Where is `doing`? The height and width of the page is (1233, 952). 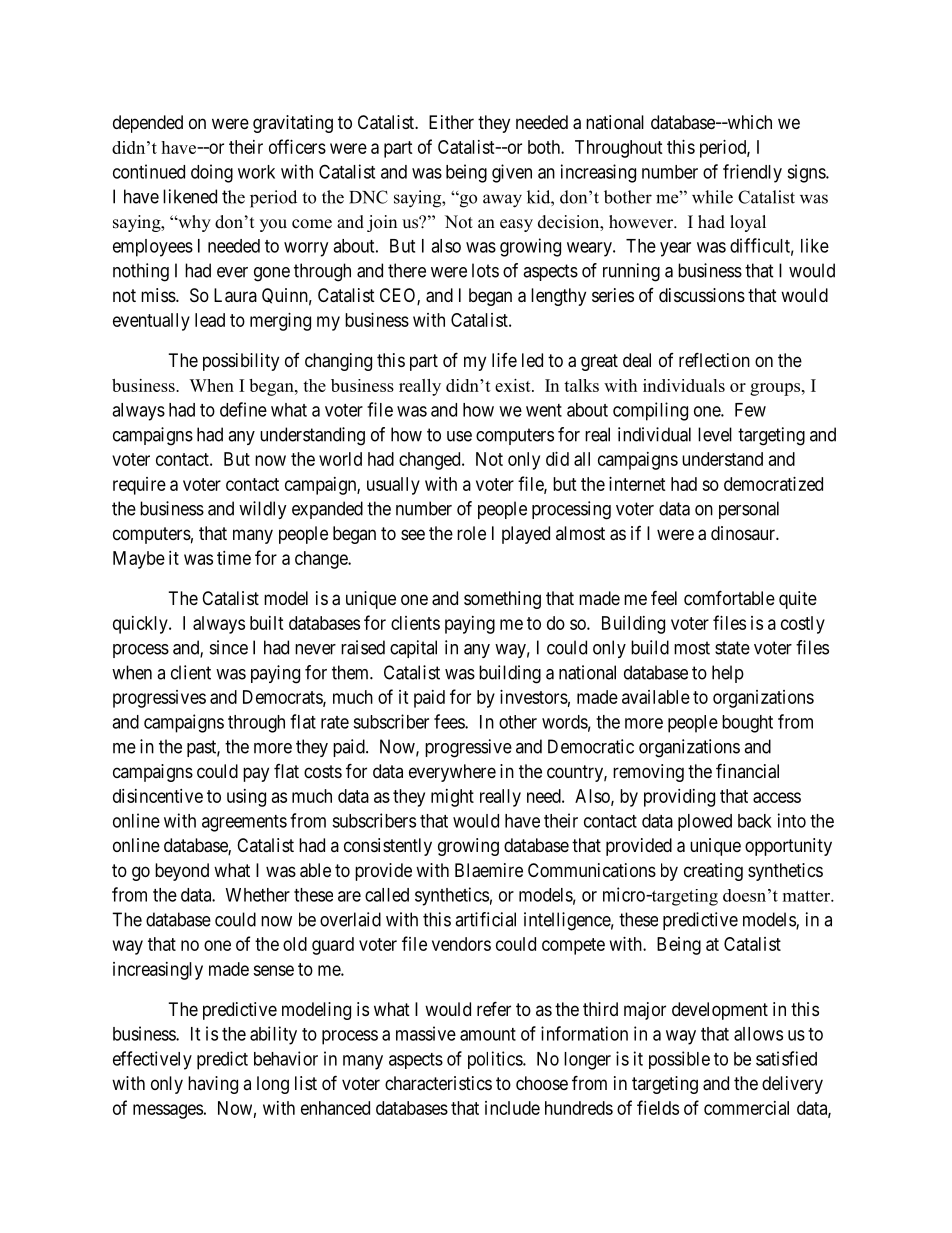 doing is located at coordinates (212, 173).
